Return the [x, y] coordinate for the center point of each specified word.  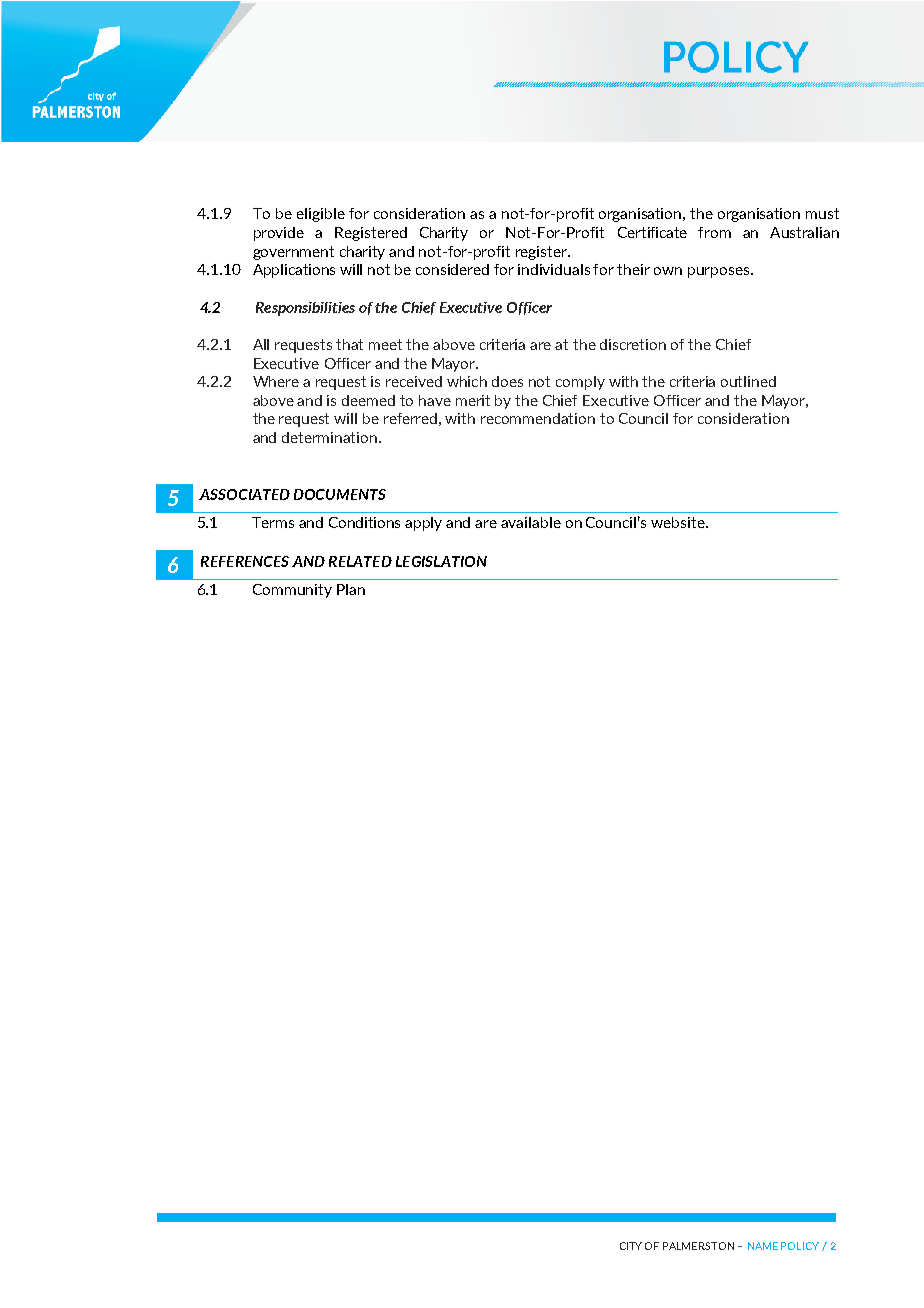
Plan [351, 589]
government [293, 253]
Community [292, 591]
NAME [763, 1246]
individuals [554, 269]
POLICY [800, 1246]
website [679, 522]
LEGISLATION [441, 561]
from [714, 232]
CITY [631, 1246]
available [531, 522]
